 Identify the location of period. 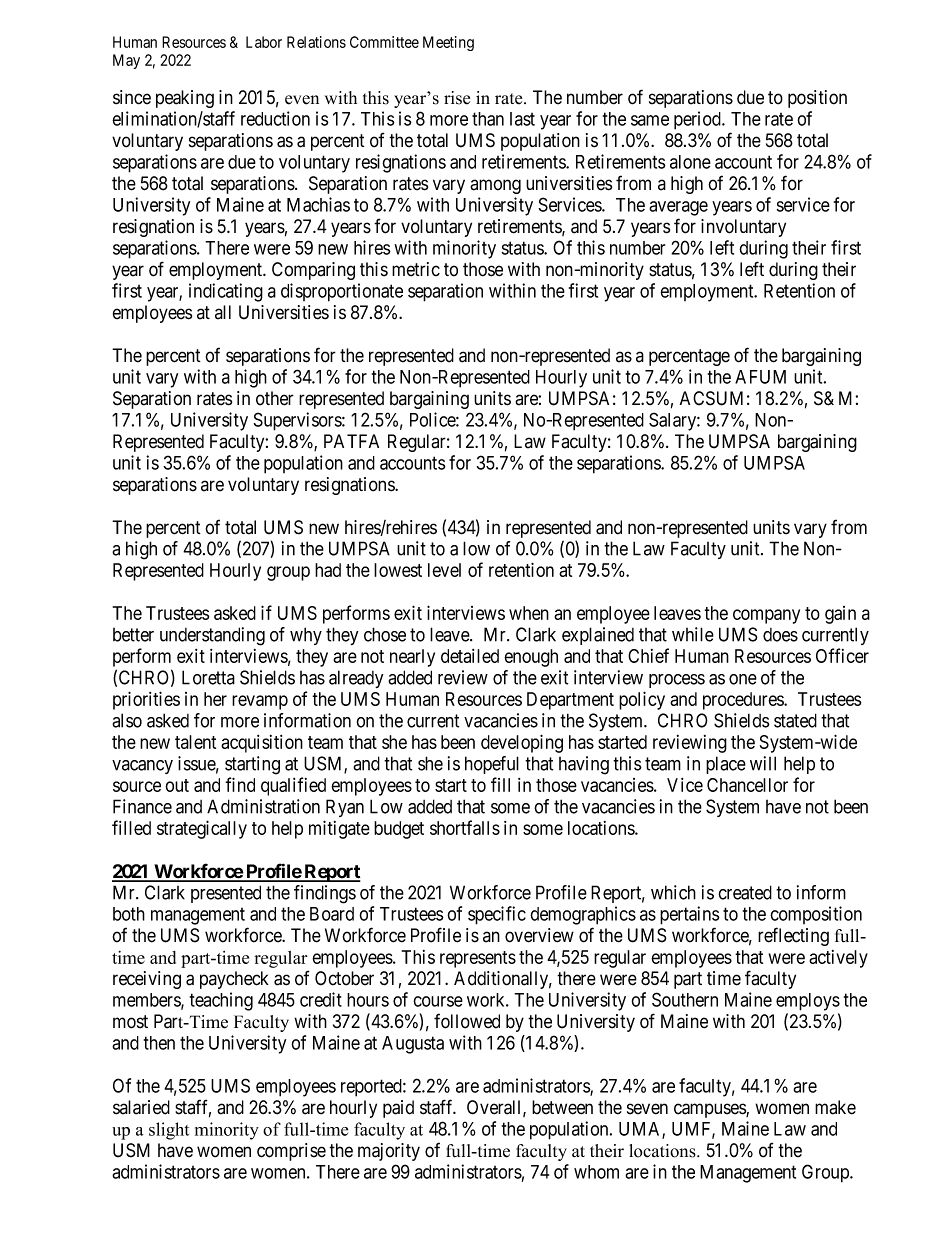
(698, 120).
